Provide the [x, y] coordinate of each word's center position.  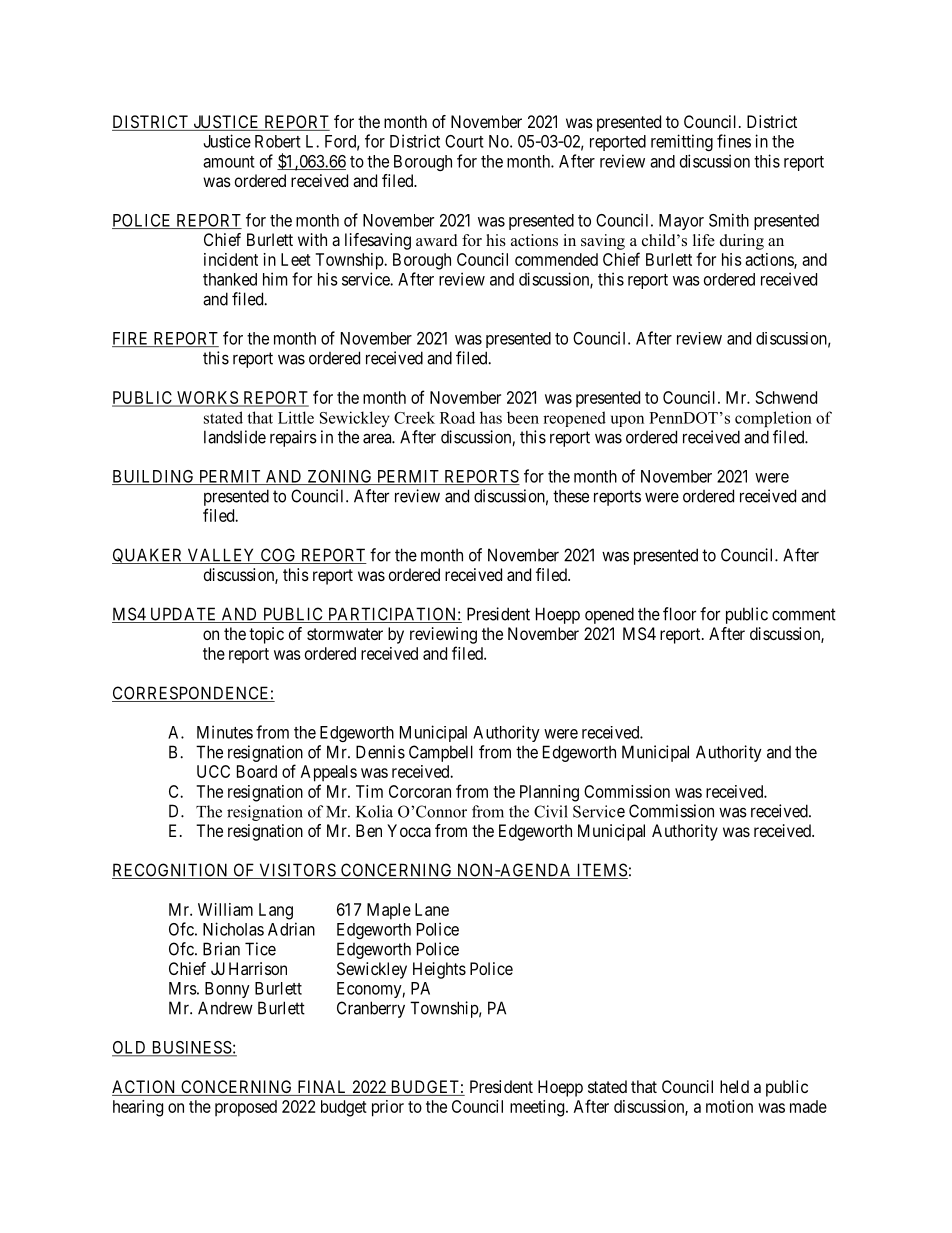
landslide [235, 437]
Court [464, 141]
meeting [538, 1108]
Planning [549, 793]
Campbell [441, 753]
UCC [213, 771]
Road [457, 417]
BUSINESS [191, 1048]
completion [773, 419]
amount [229, 162]
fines [734, 141]
